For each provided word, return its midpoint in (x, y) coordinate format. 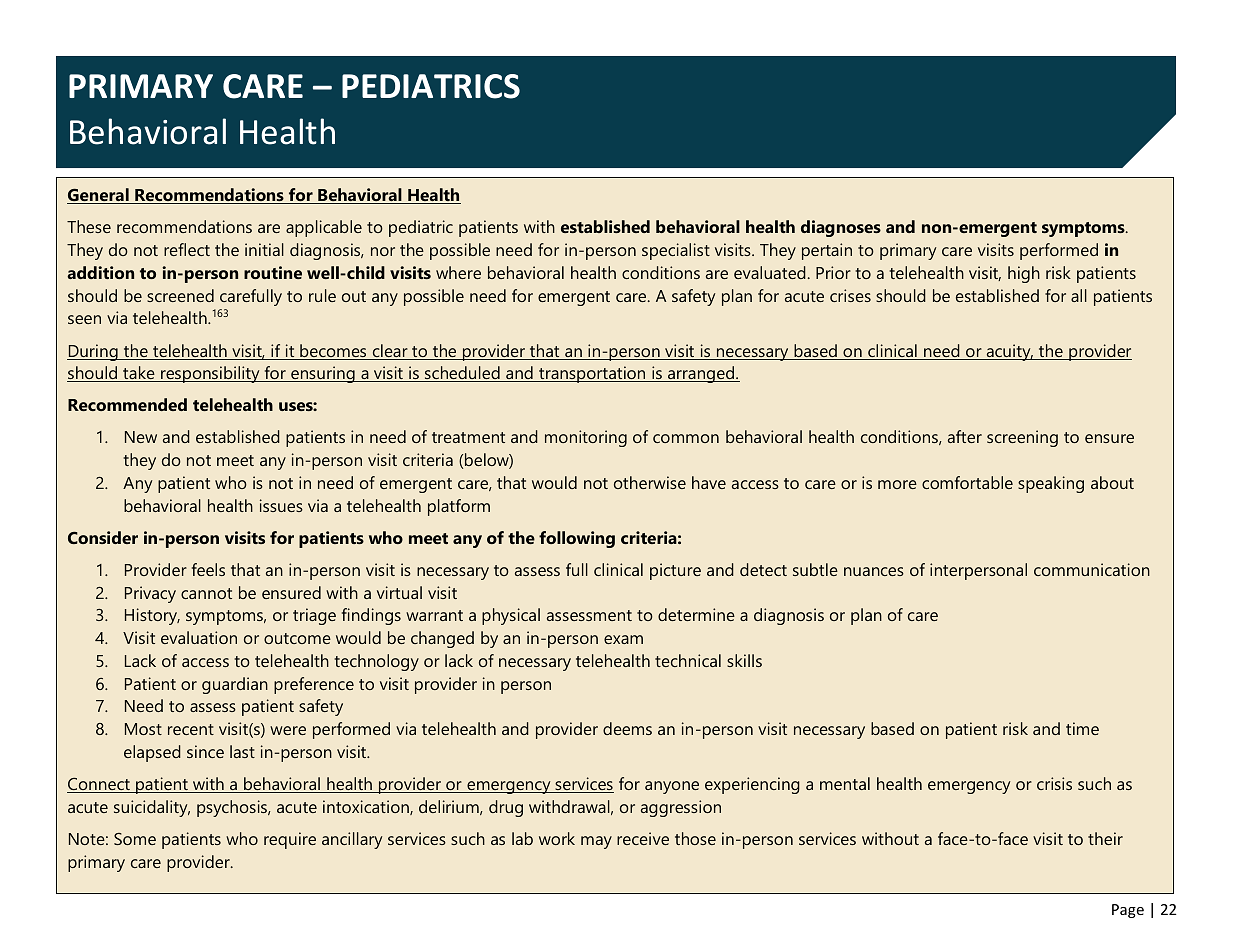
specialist (676, 251)
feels (208, 569)
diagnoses (841, 228)
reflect (187, 249)
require (290, 840)
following (577, 539)
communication (1092, 569)
